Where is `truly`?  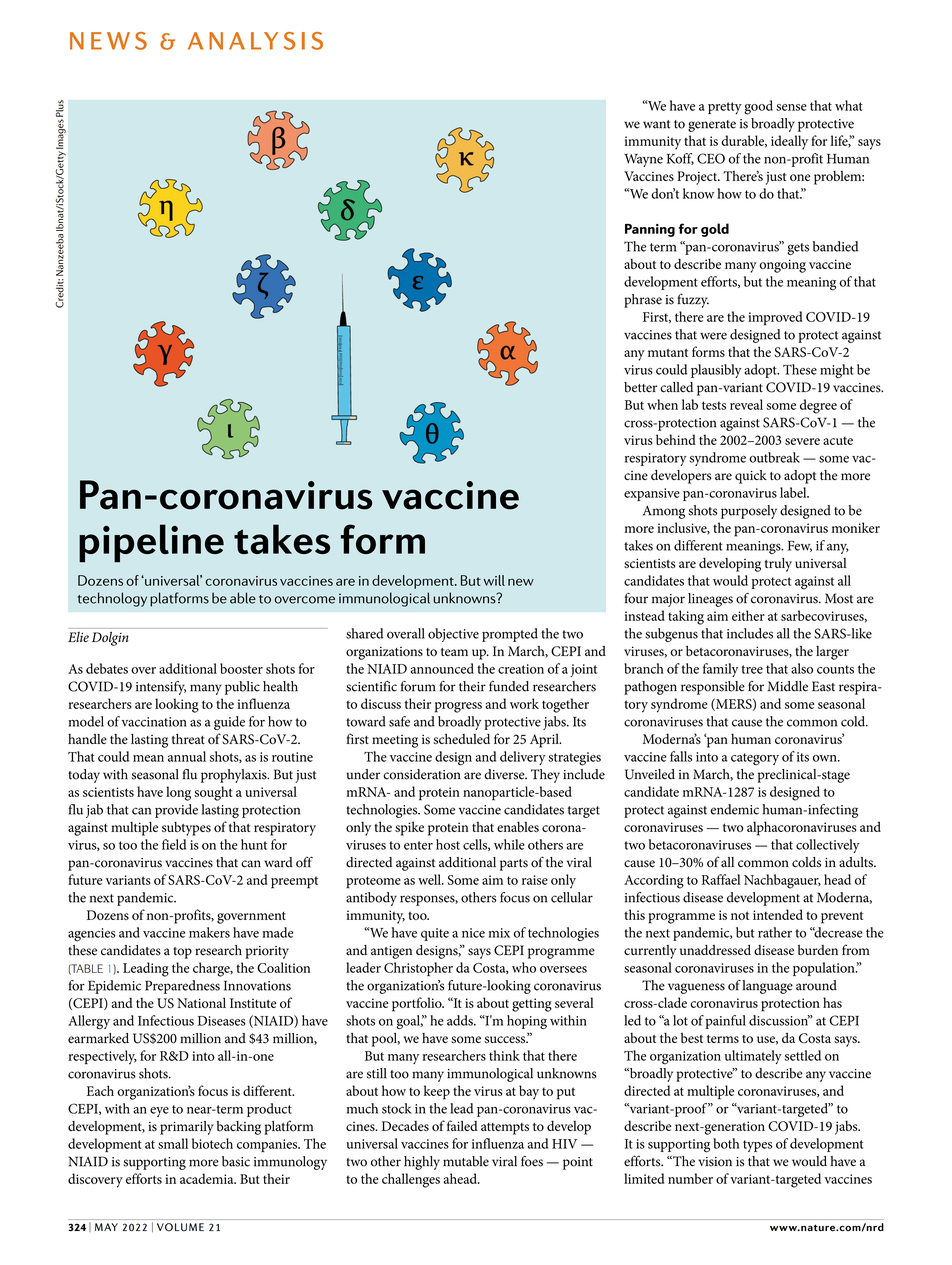 truly is located at coordinates (778, 565).
